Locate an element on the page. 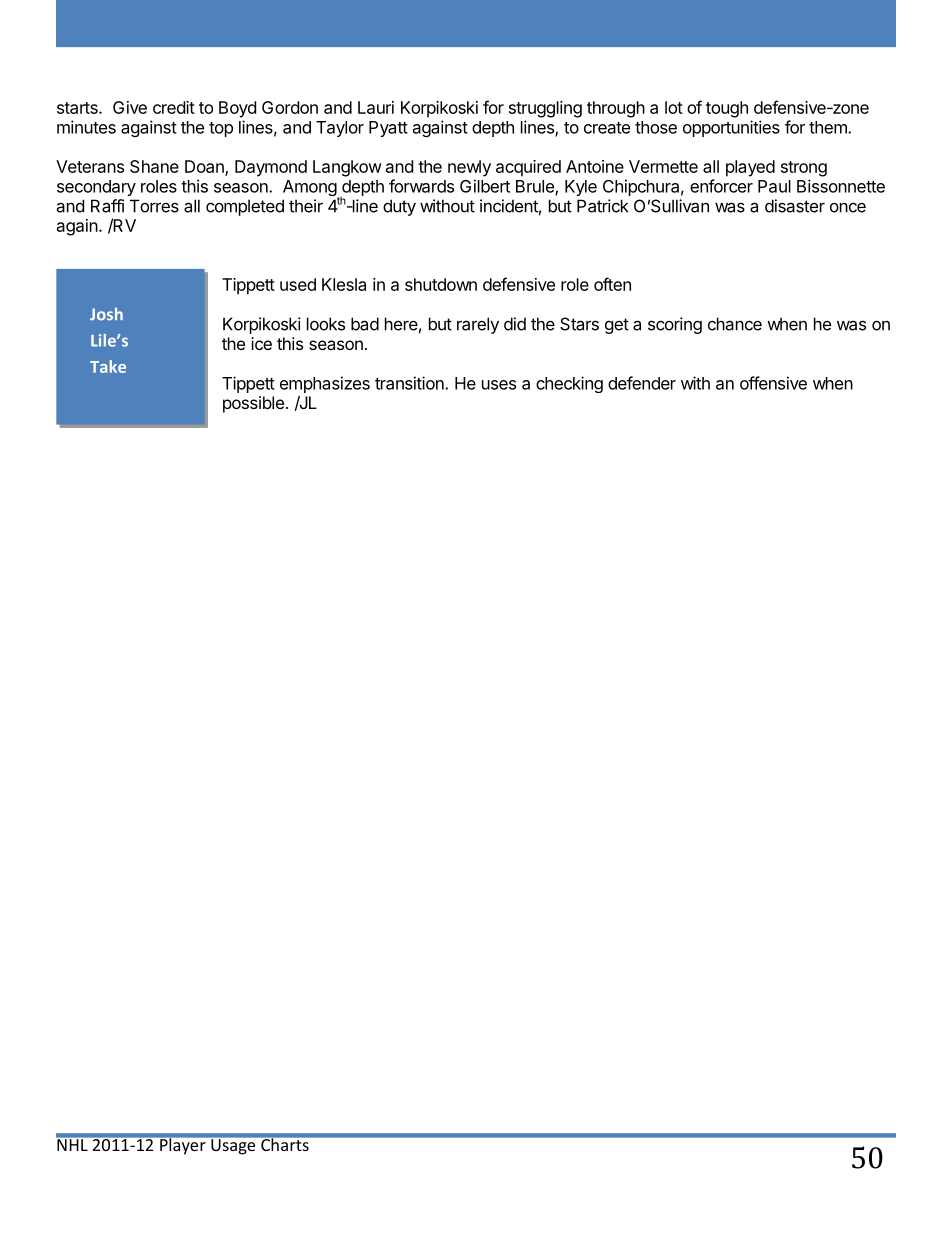 This image has width=952, height=1233. often is located at coordinates (612, 284).
